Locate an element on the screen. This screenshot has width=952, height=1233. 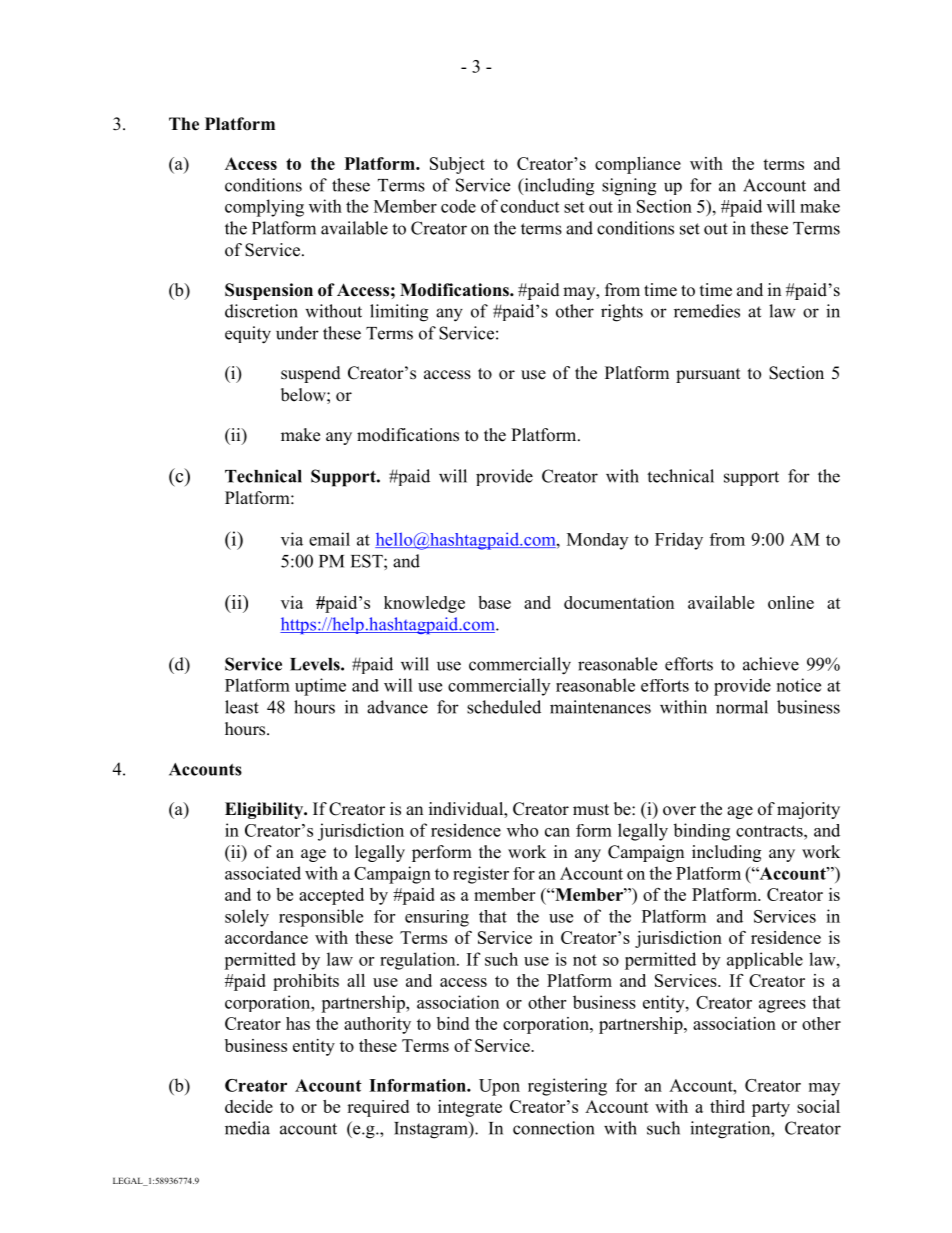
pursuant is located at coordinates (708, 375).
